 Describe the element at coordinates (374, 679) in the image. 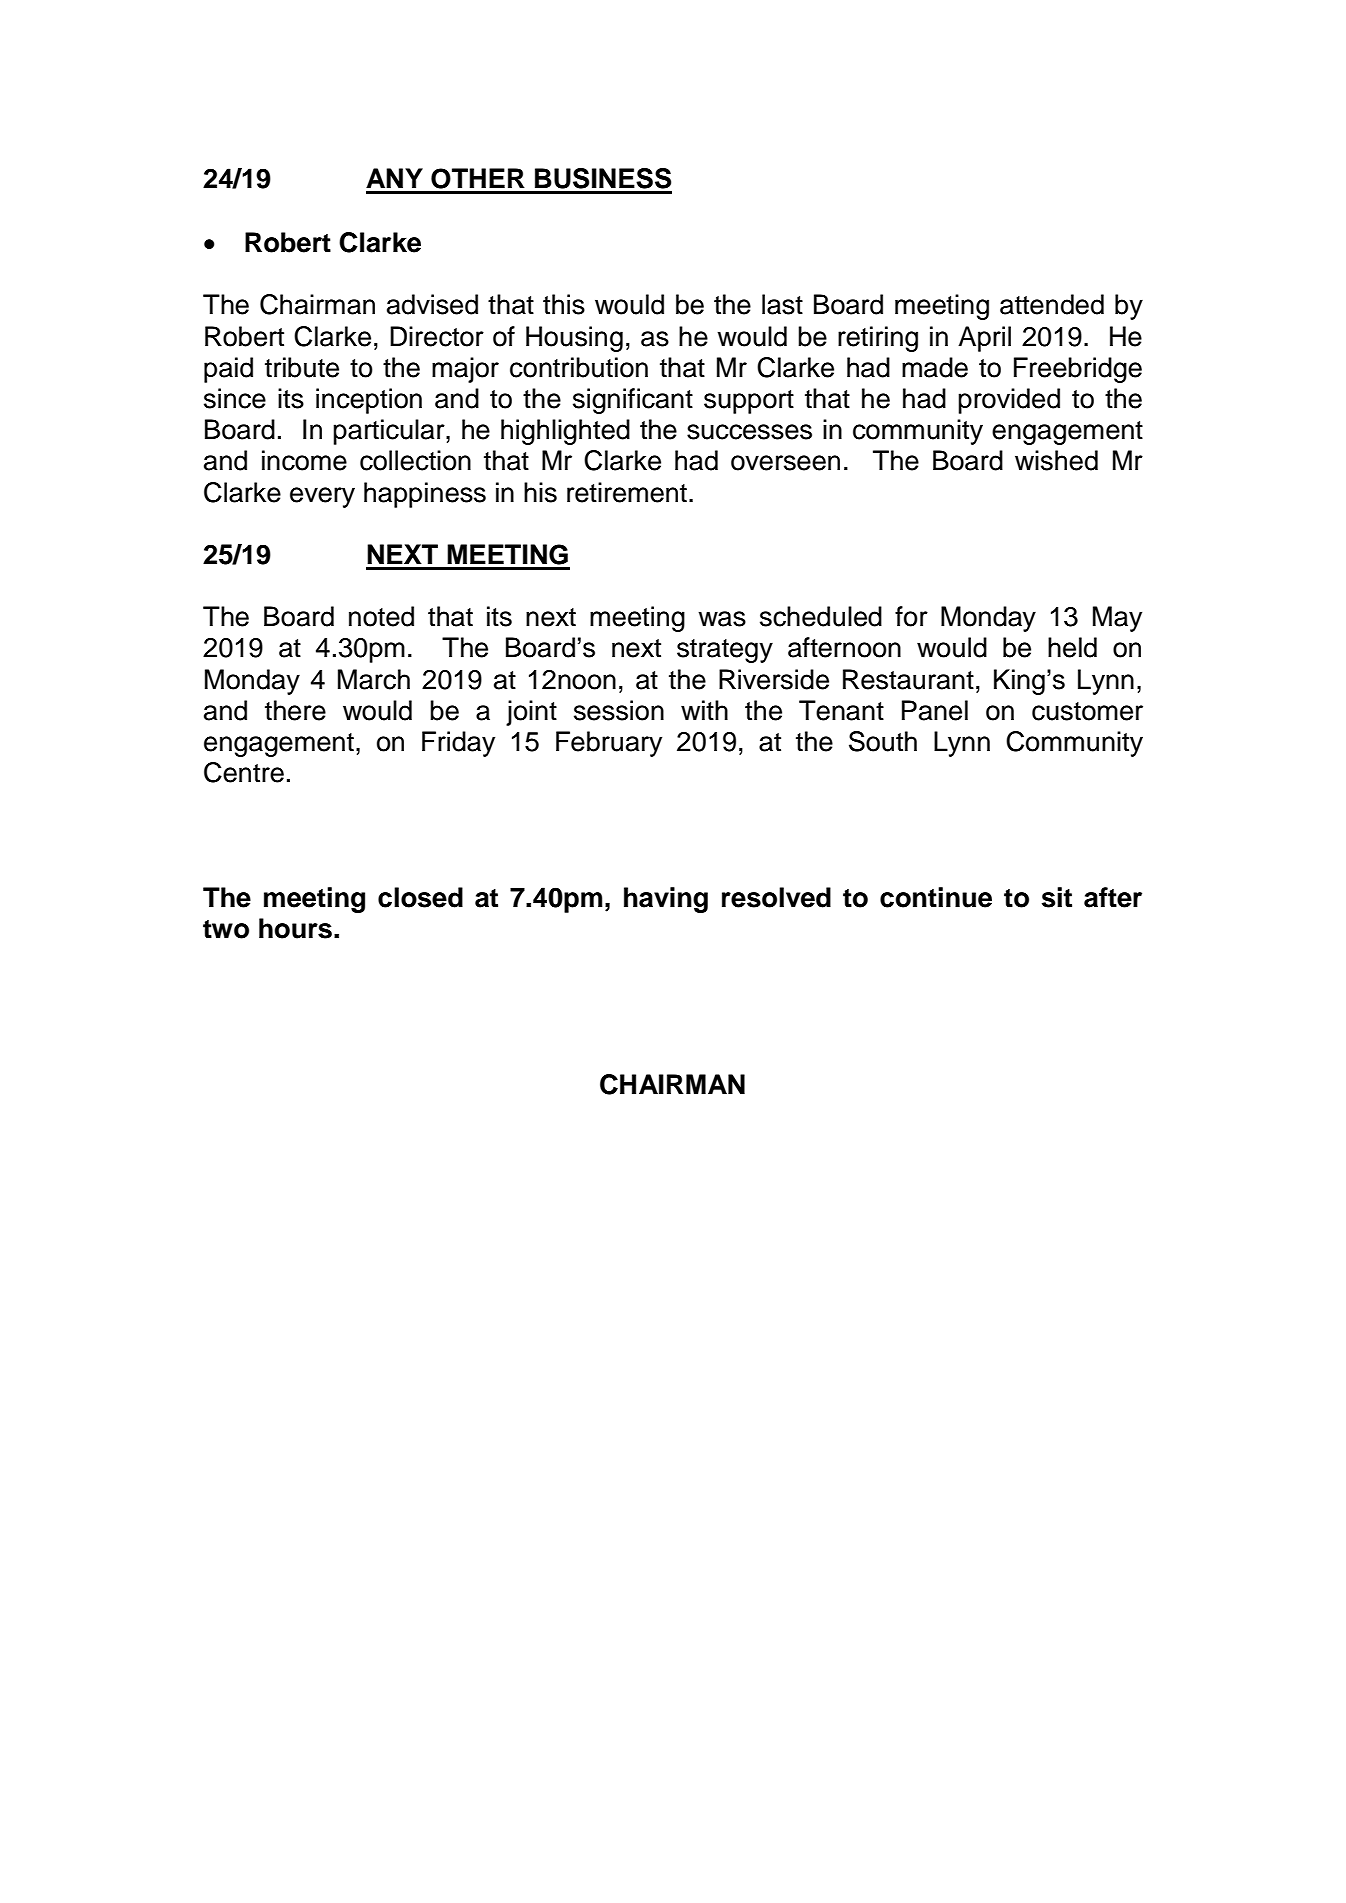

I see `March` at that location.
